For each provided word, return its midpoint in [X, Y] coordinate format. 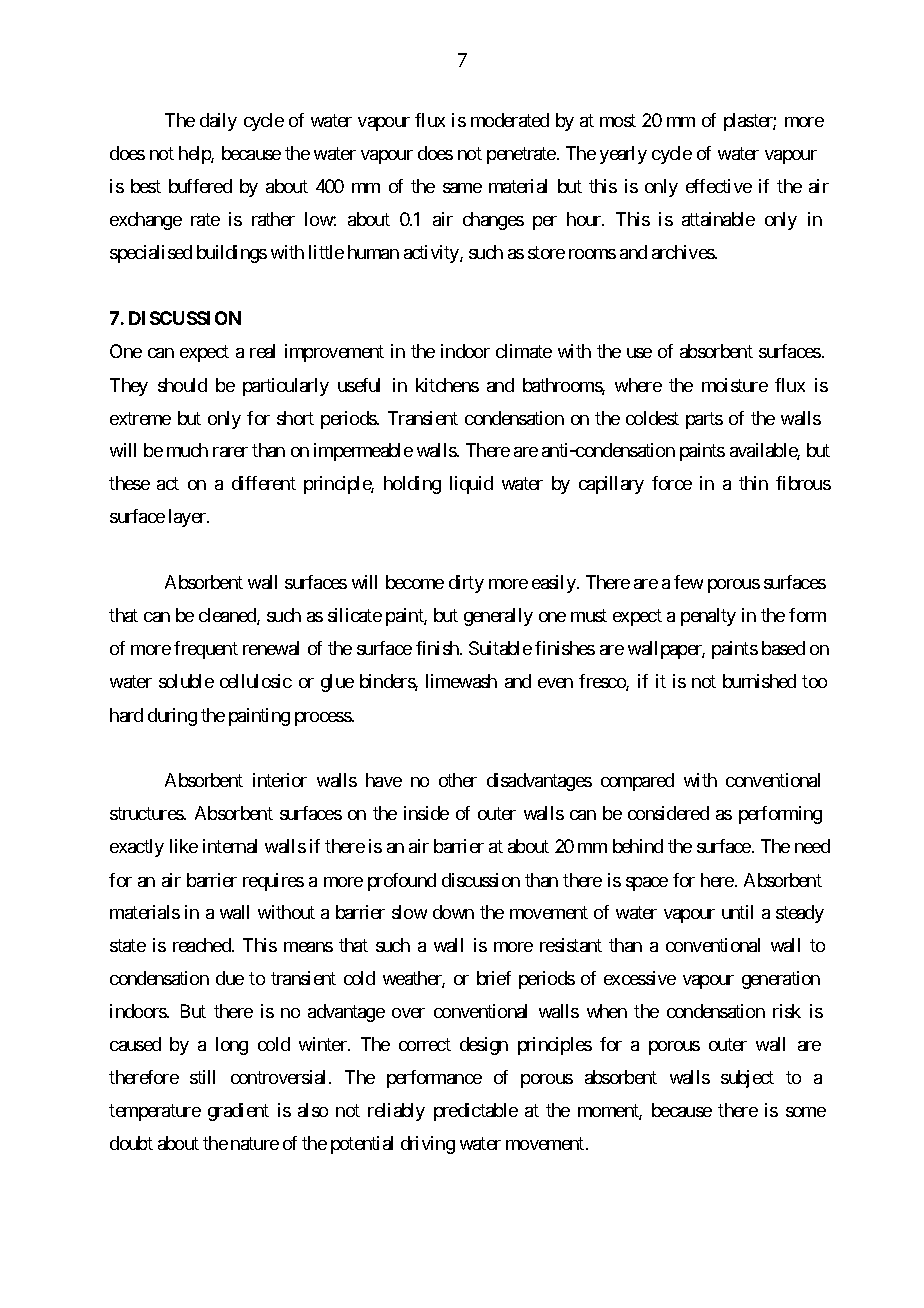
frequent [206, 650]
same [462, 188]
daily [218, 122]
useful [359, 385]
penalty [708, 617]
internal [230, 846]
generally [498, 617]
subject [747, 1079]
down [453, 912]
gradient [238, 1112]
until [737, 912]
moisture [735, 385]
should [182, 385]
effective [719, 186]
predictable [476, 1112]
